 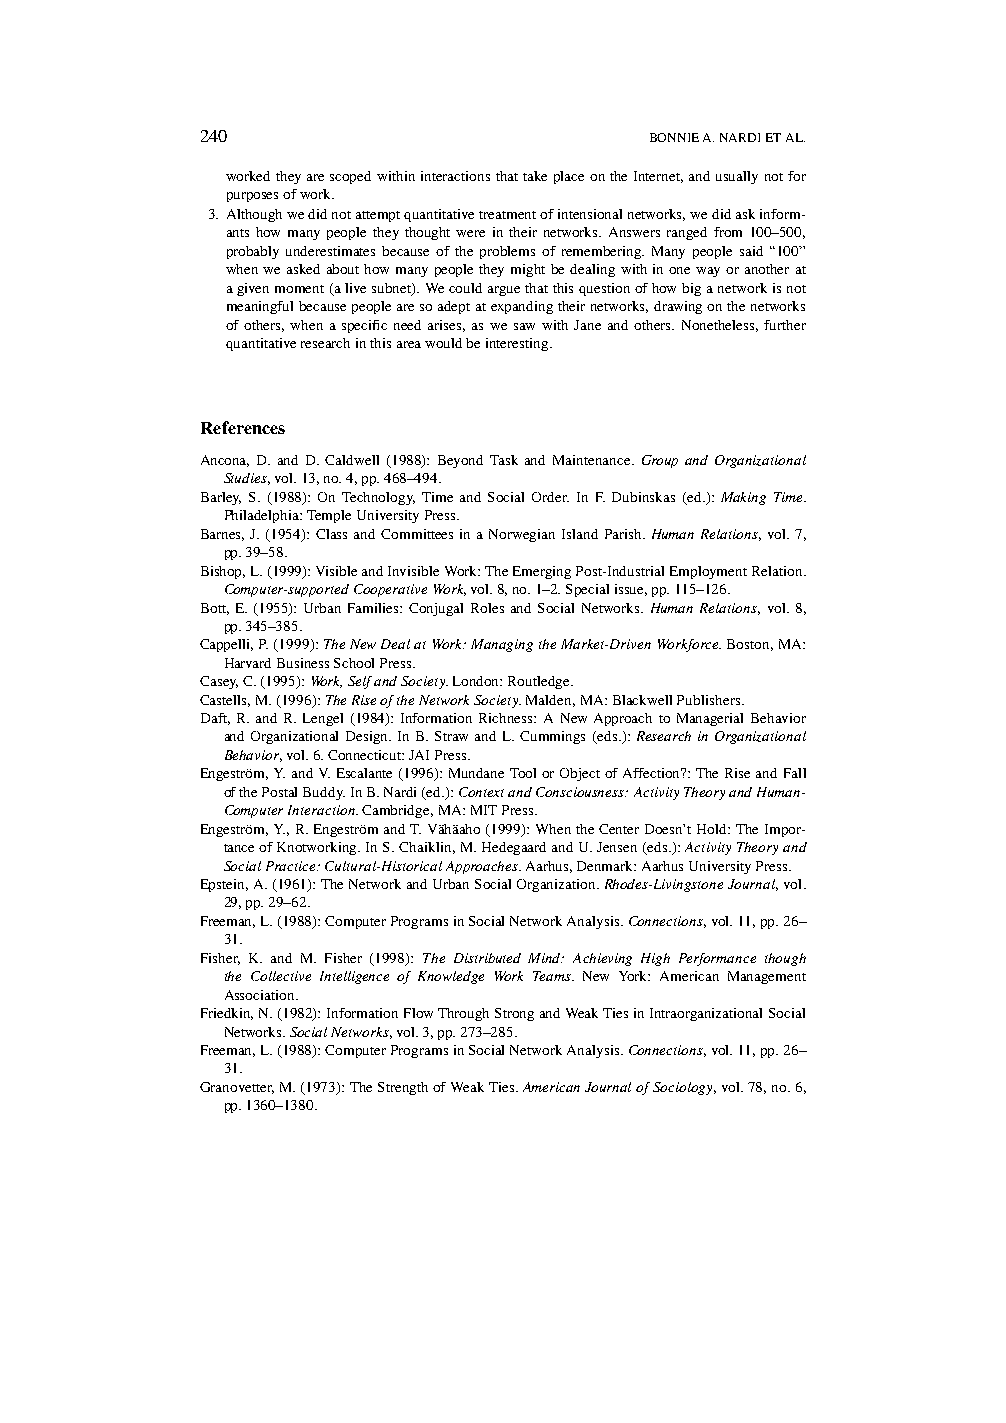 I want to click on take, so click(x=535, y=176).
